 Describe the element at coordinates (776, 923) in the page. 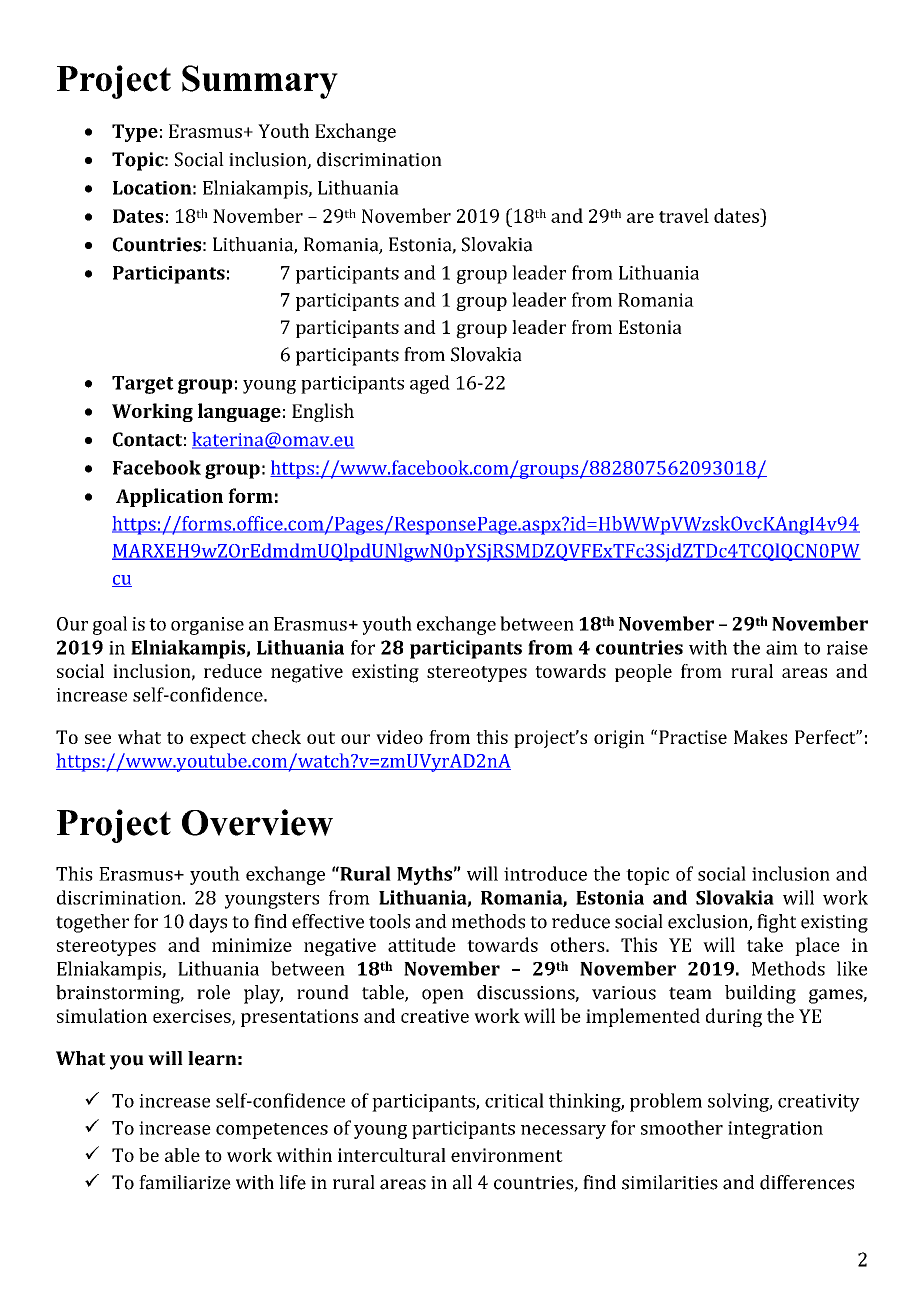

I see `fight` at that location.
